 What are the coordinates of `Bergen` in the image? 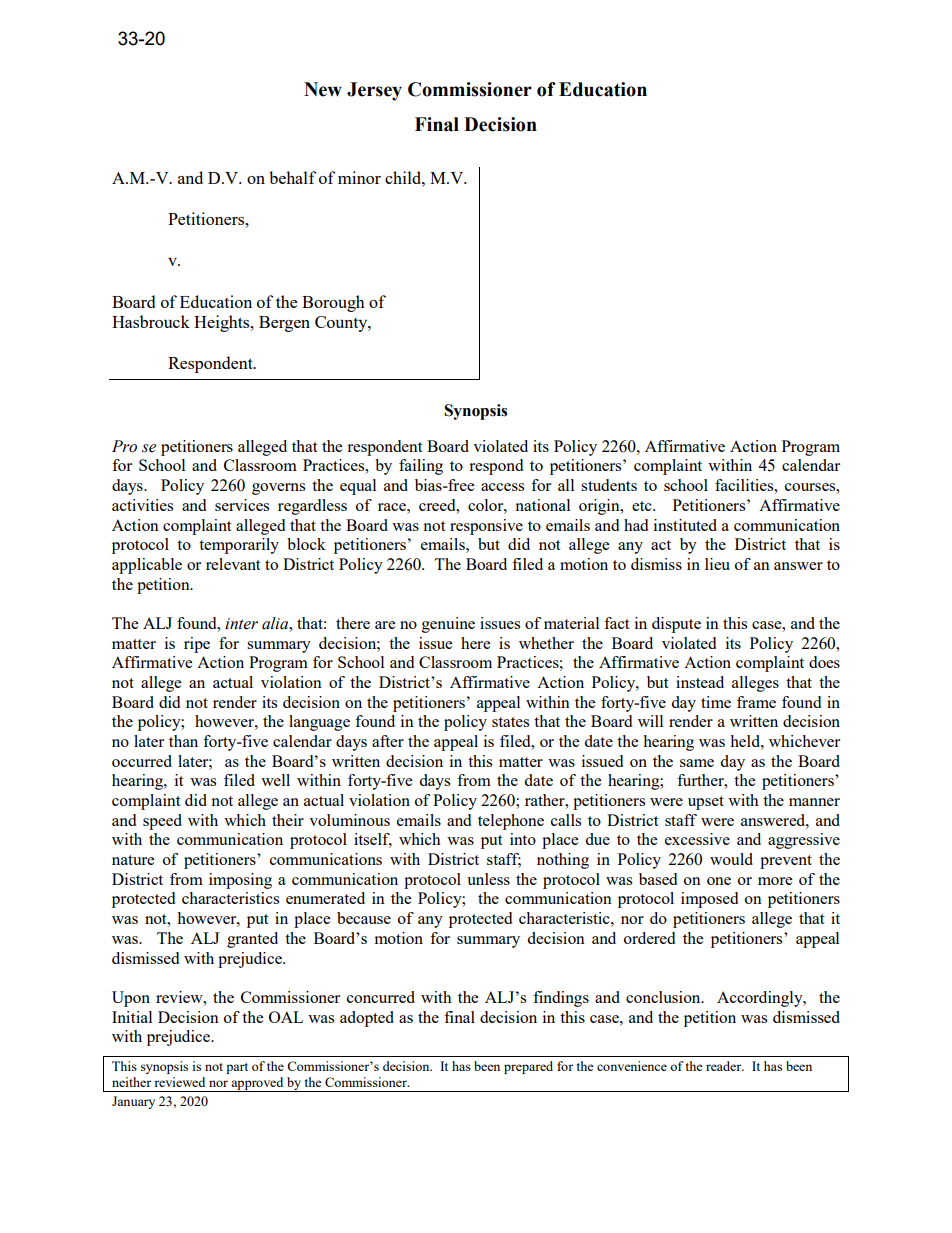 It's located at (284, 324).
